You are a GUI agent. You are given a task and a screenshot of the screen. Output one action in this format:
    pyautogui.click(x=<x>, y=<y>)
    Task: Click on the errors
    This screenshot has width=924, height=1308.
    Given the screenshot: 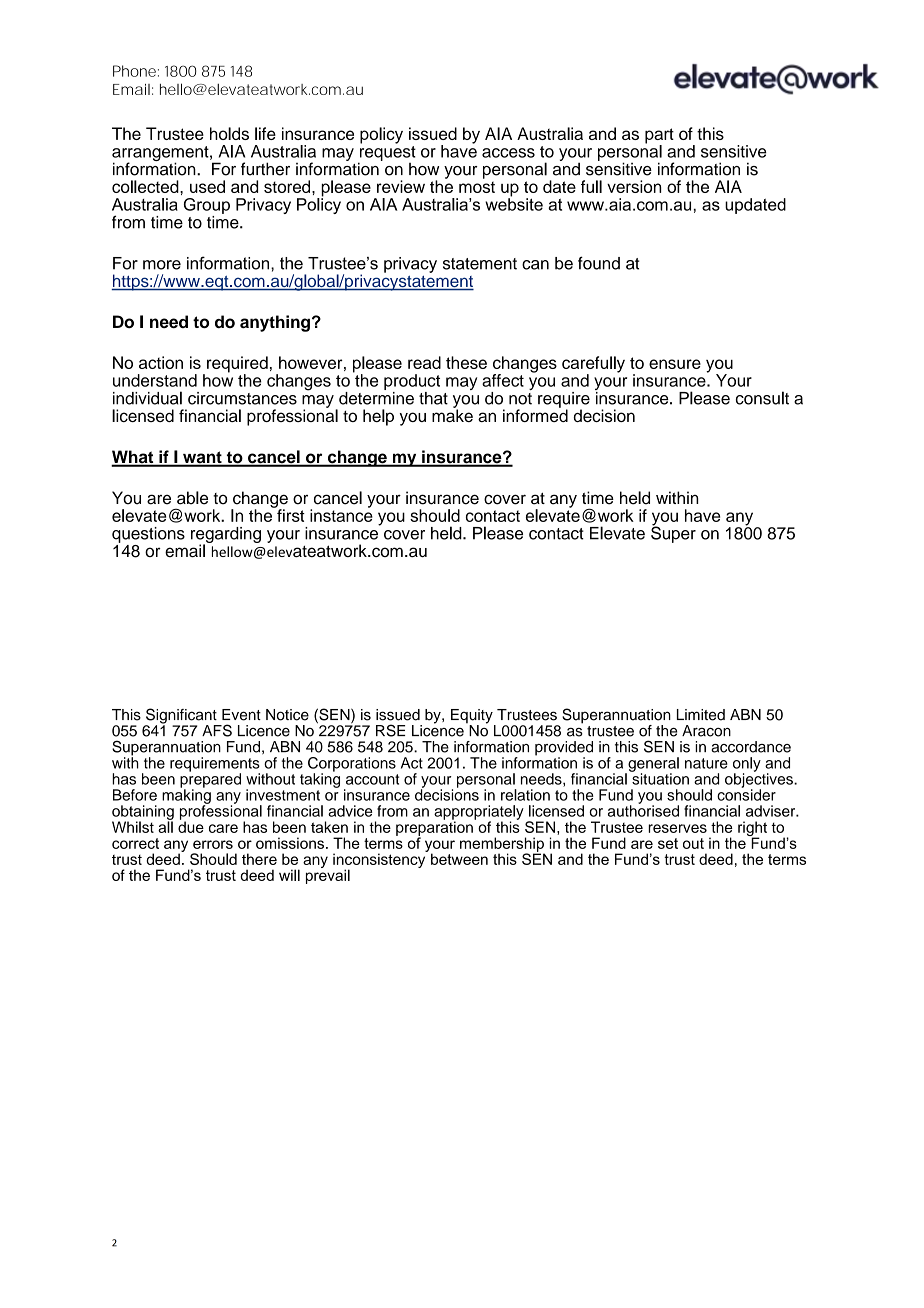 What is the action you would take?
    pyautogui.click(x=213, y=844)
